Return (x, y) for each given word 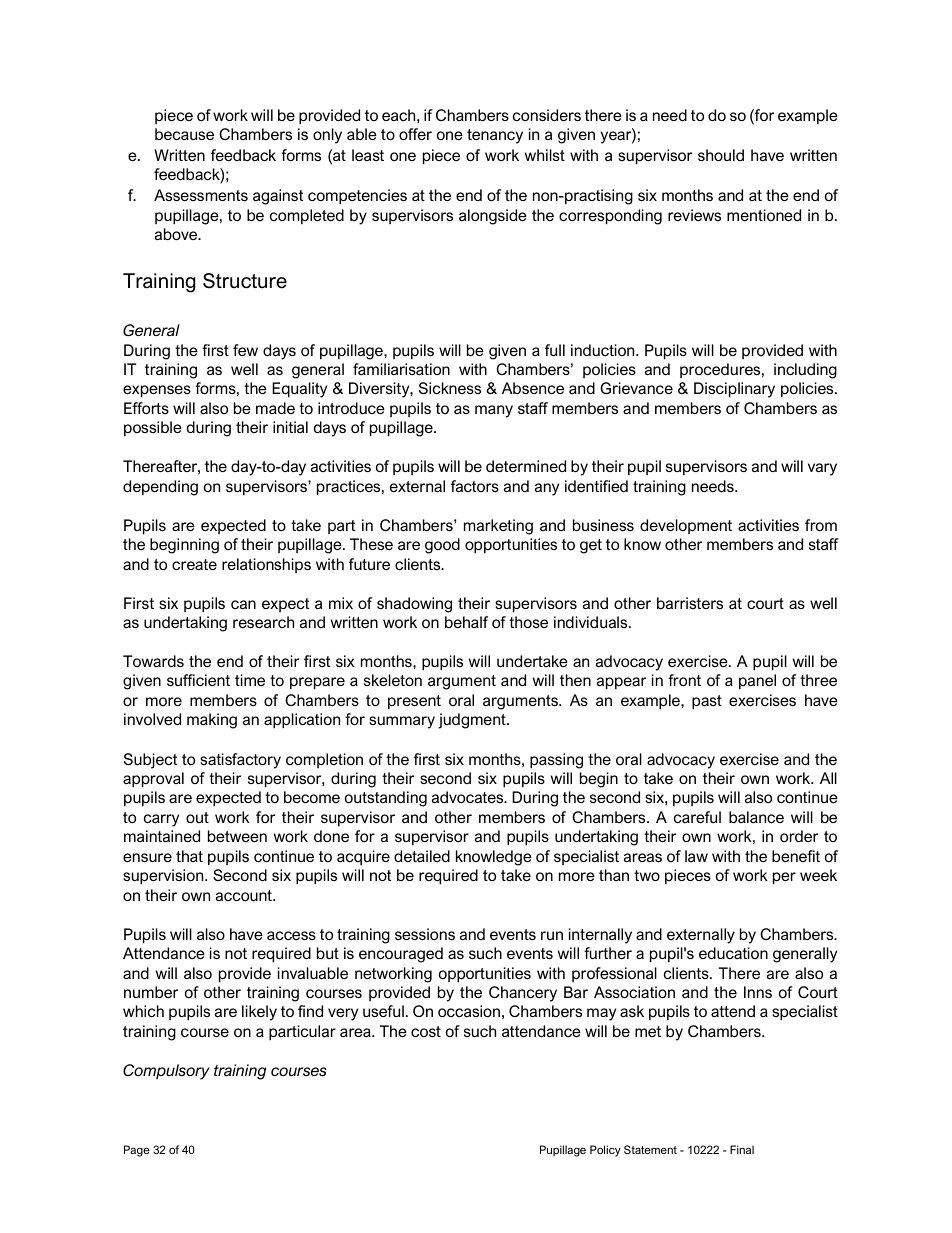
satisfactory (240, 761)
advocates (469, 797)
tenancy (495, 136)
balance (756, 817)
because (184, 134)
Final (742, 1149)
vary (822, 469)
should (721, 155)
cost (426, 1031)
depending (160, 488)
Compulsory (166, 1072)
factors (475, 486)
